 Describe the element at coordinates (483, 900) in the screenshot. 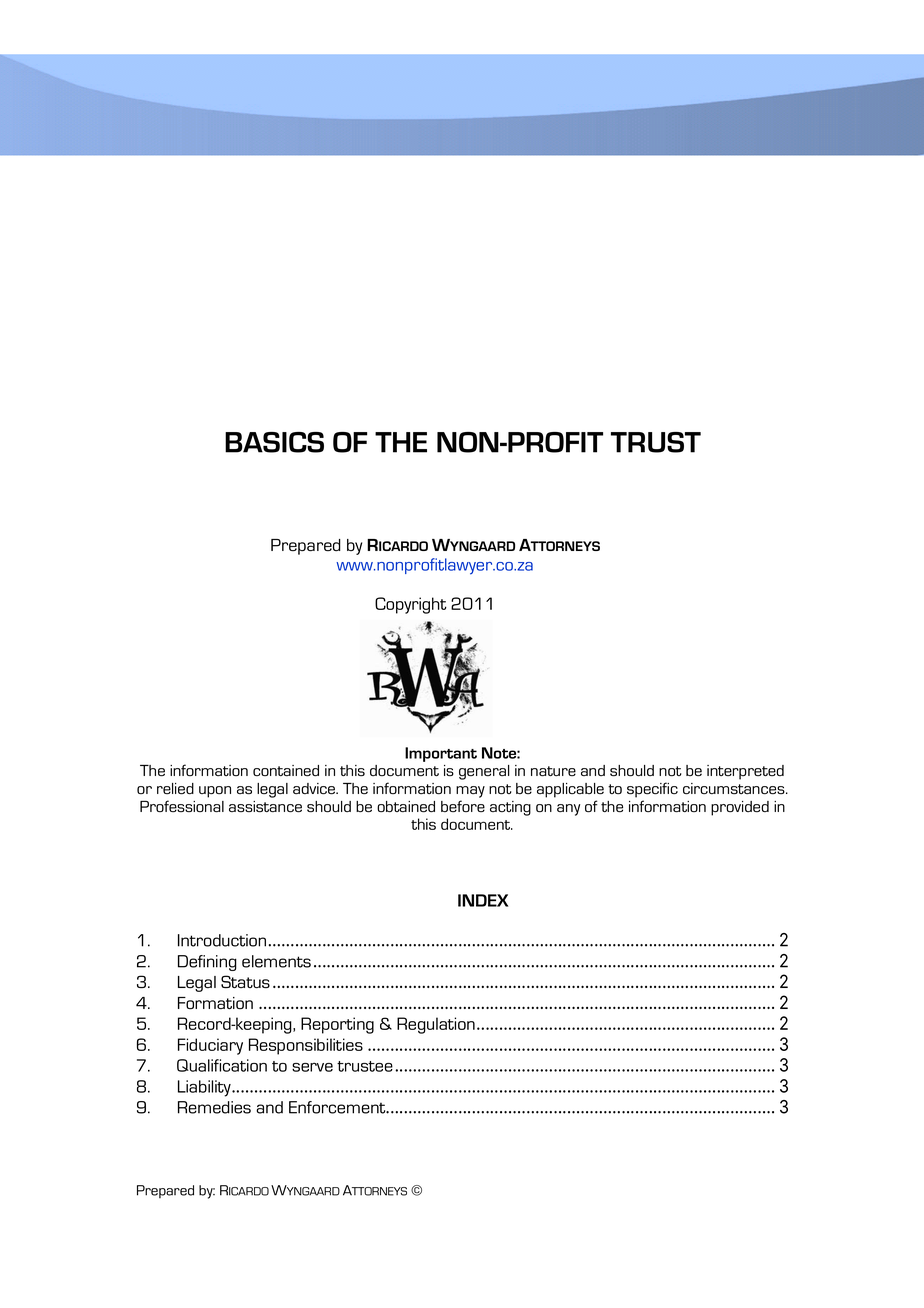

I see `INDEX` at that location.
